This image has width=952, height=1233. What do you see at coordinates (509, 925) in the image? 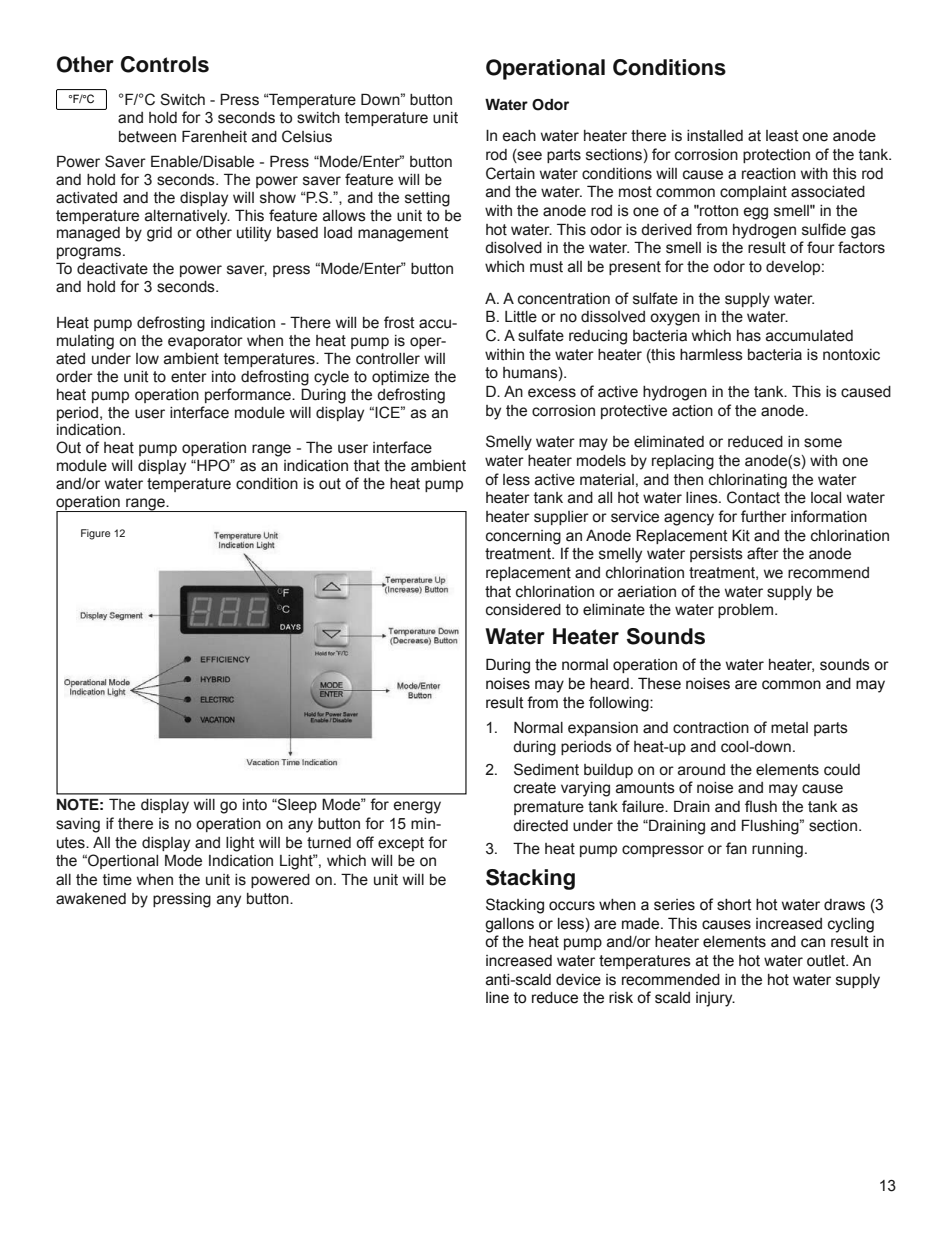
I see `gallons` at bounding box center [509, 925].
